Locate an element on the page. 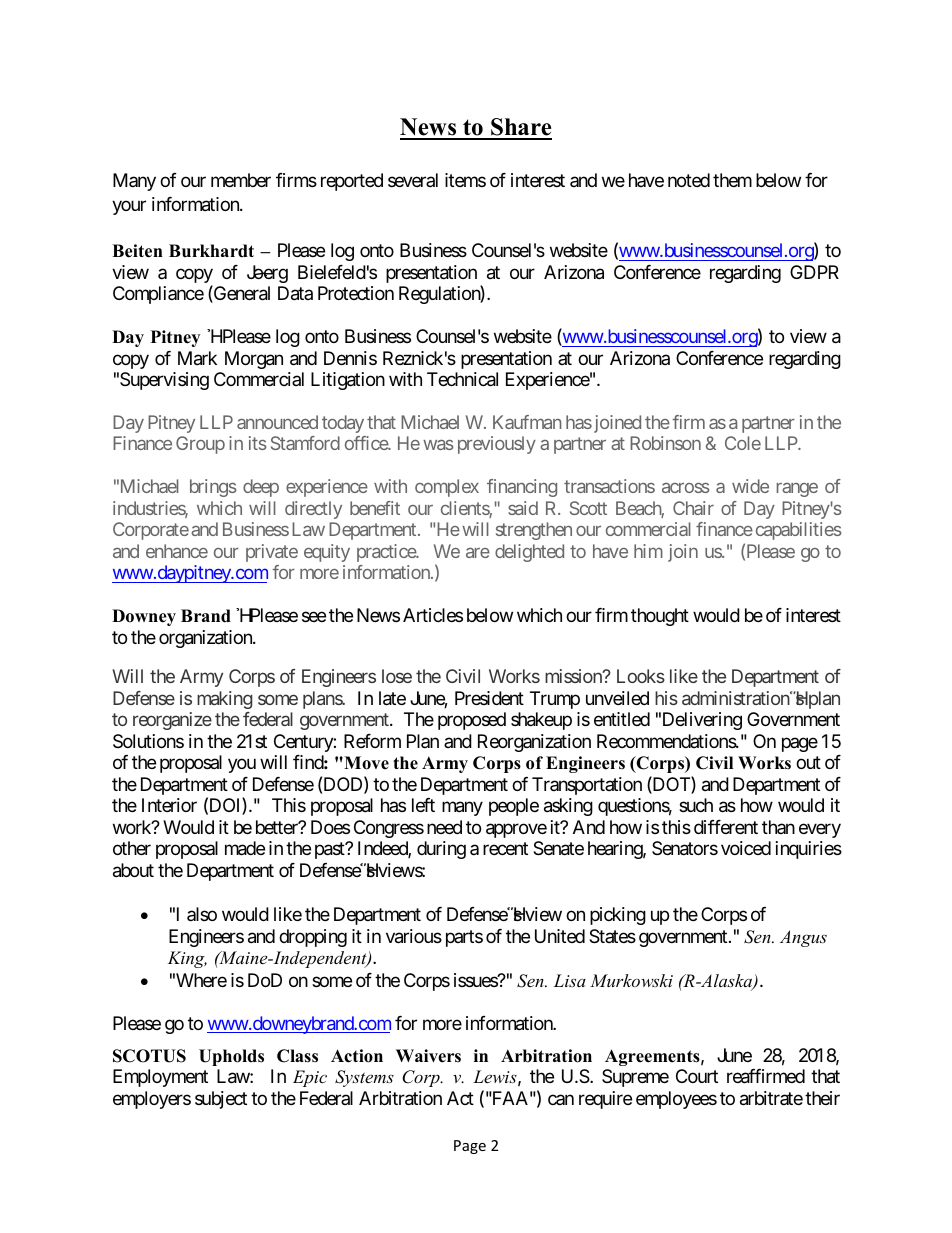 The image size is (952, 1233). President is located at coordinates (489, 698).
